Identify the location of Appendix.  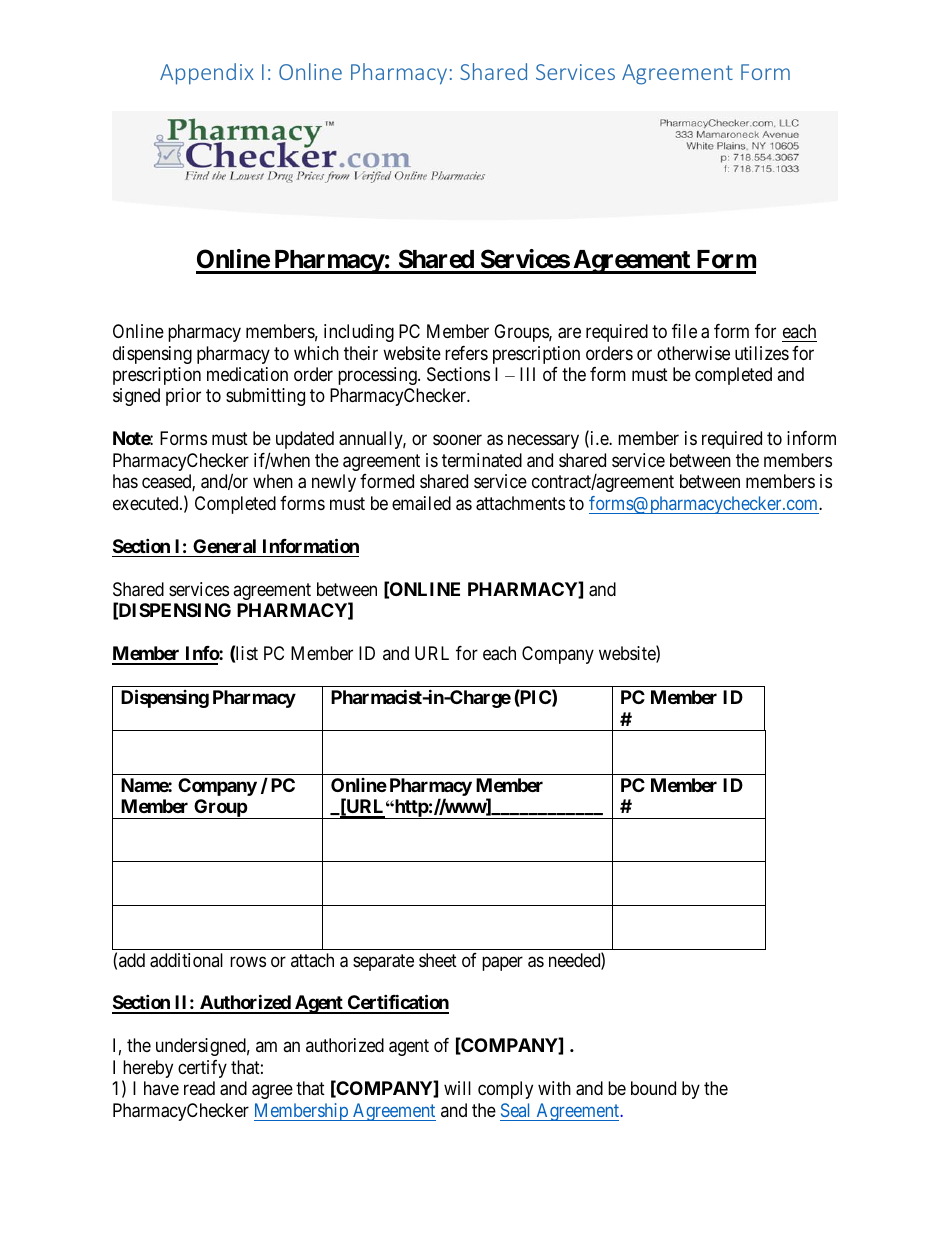
(207, 74).
